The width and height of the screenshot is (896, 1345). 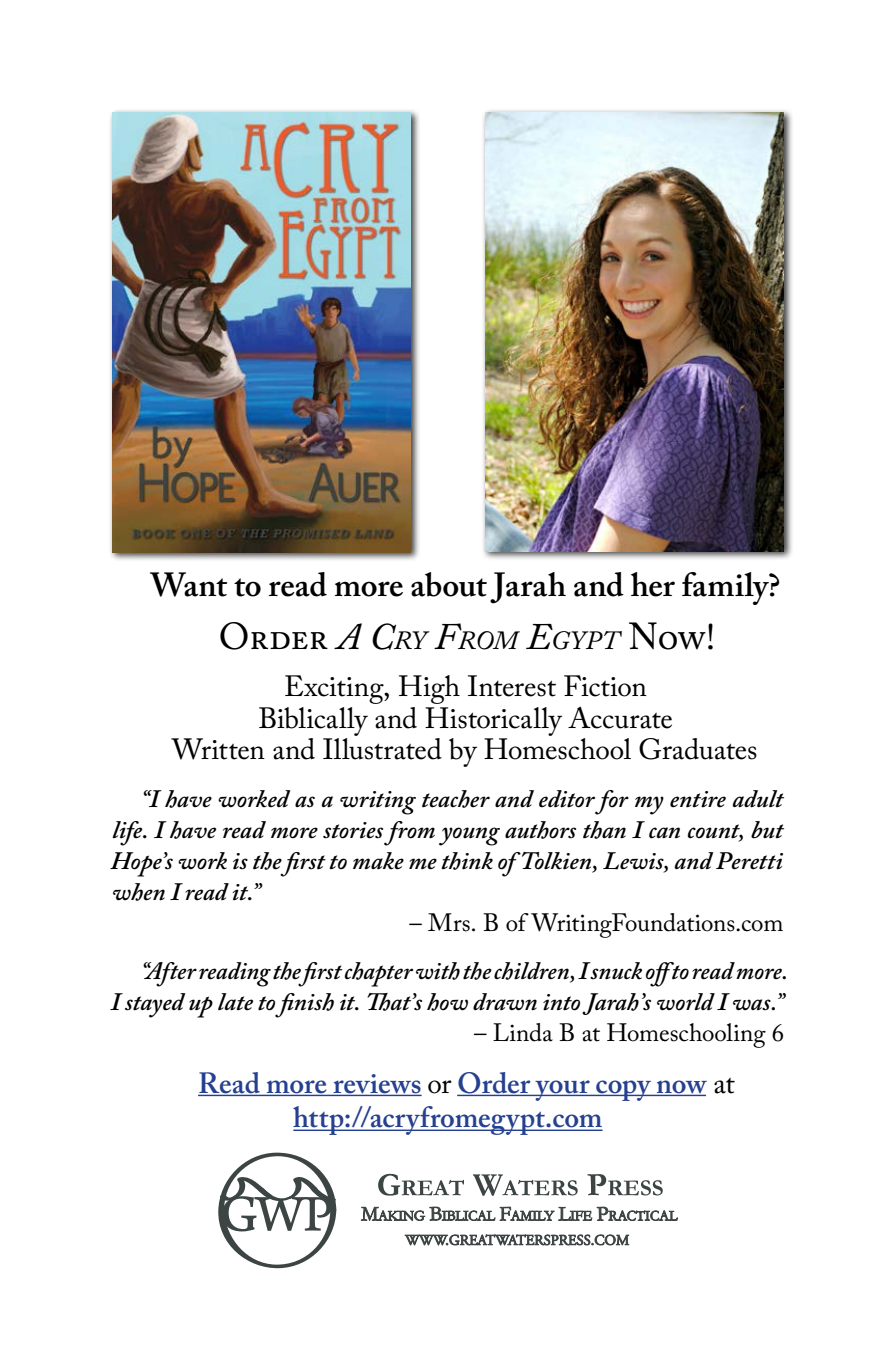 What do you see at coordinates (449, 584) in the screenshot?
I see `about` at bounding box center [449, 584].
